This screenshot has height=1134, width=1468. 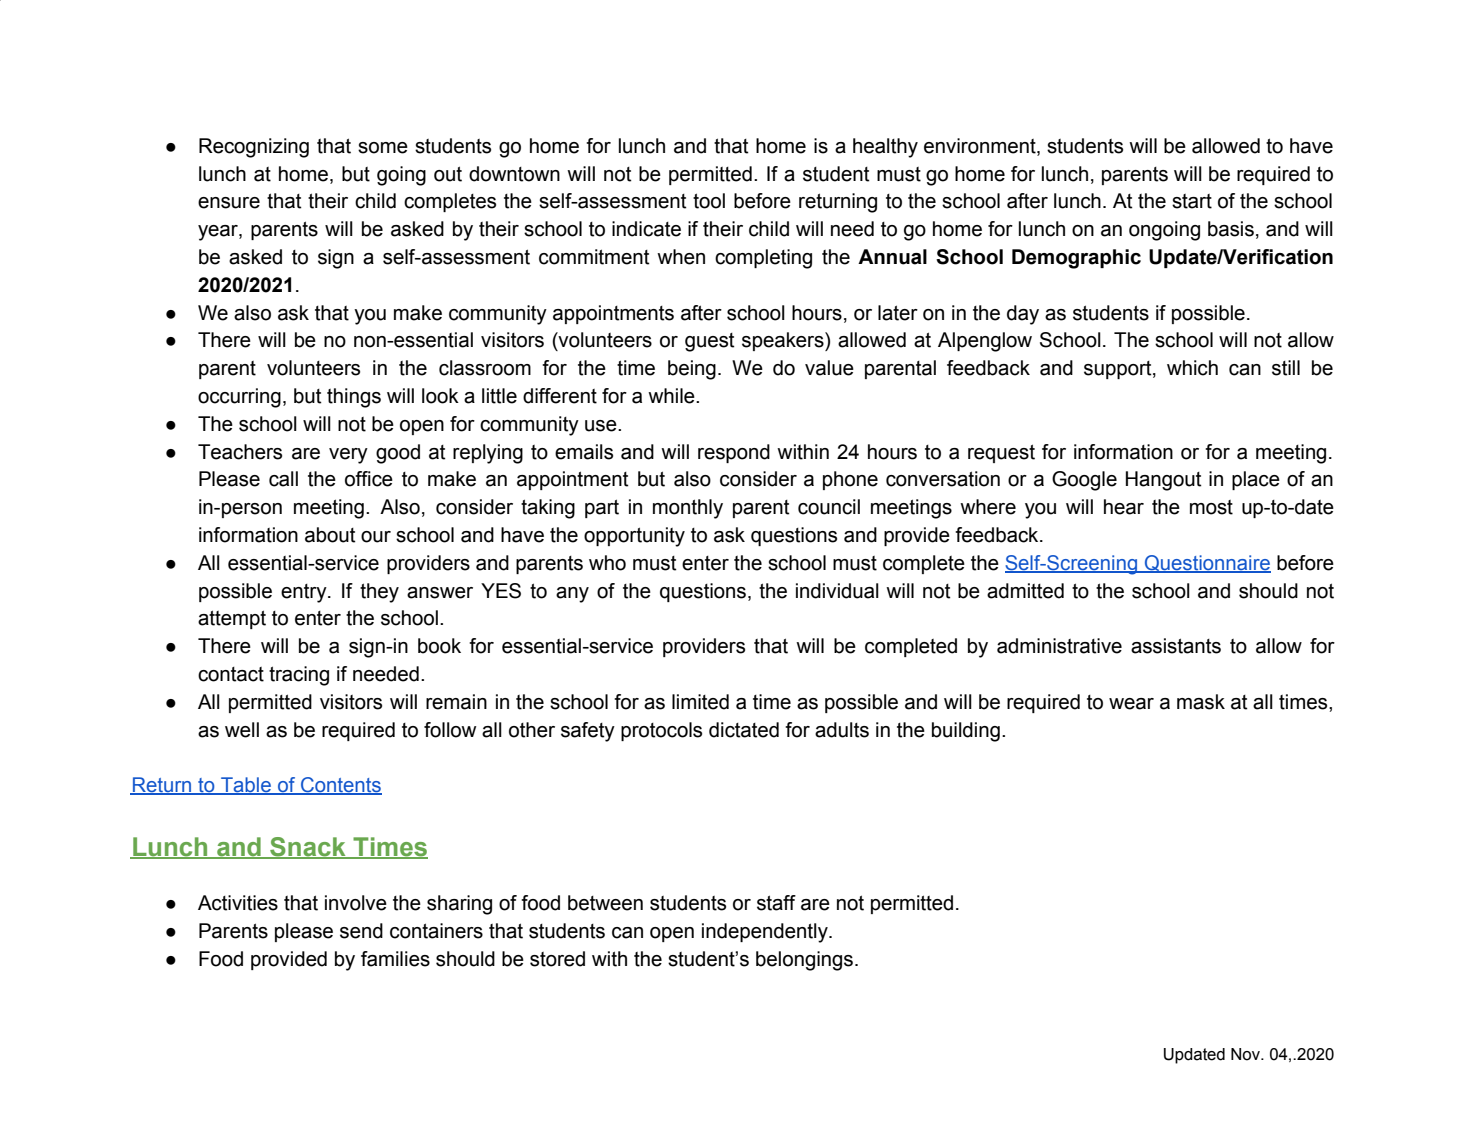 What do you see at coordinates (395, 959) in the screenshot?
I see `families` at bounding box center [395, 959].
